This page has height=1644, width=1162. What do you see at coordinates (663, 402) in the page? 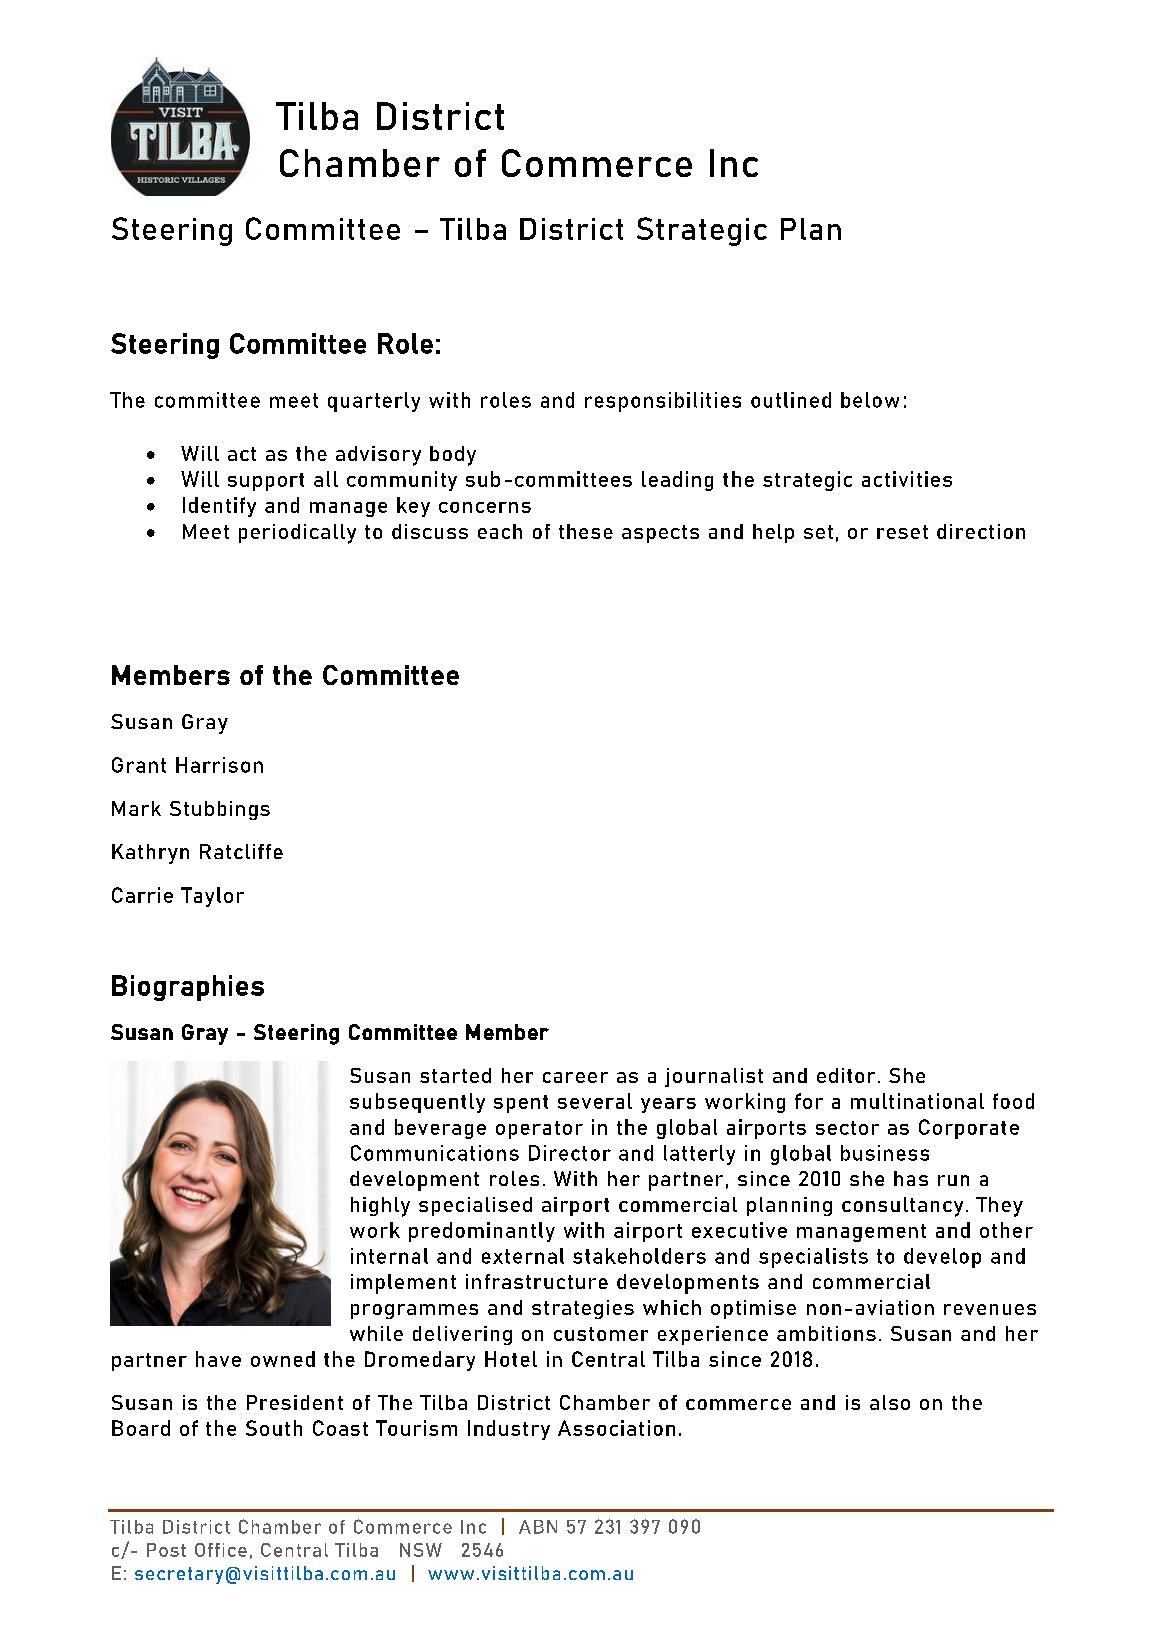
I see `responsibilities` at bounding box center [663, 402].
